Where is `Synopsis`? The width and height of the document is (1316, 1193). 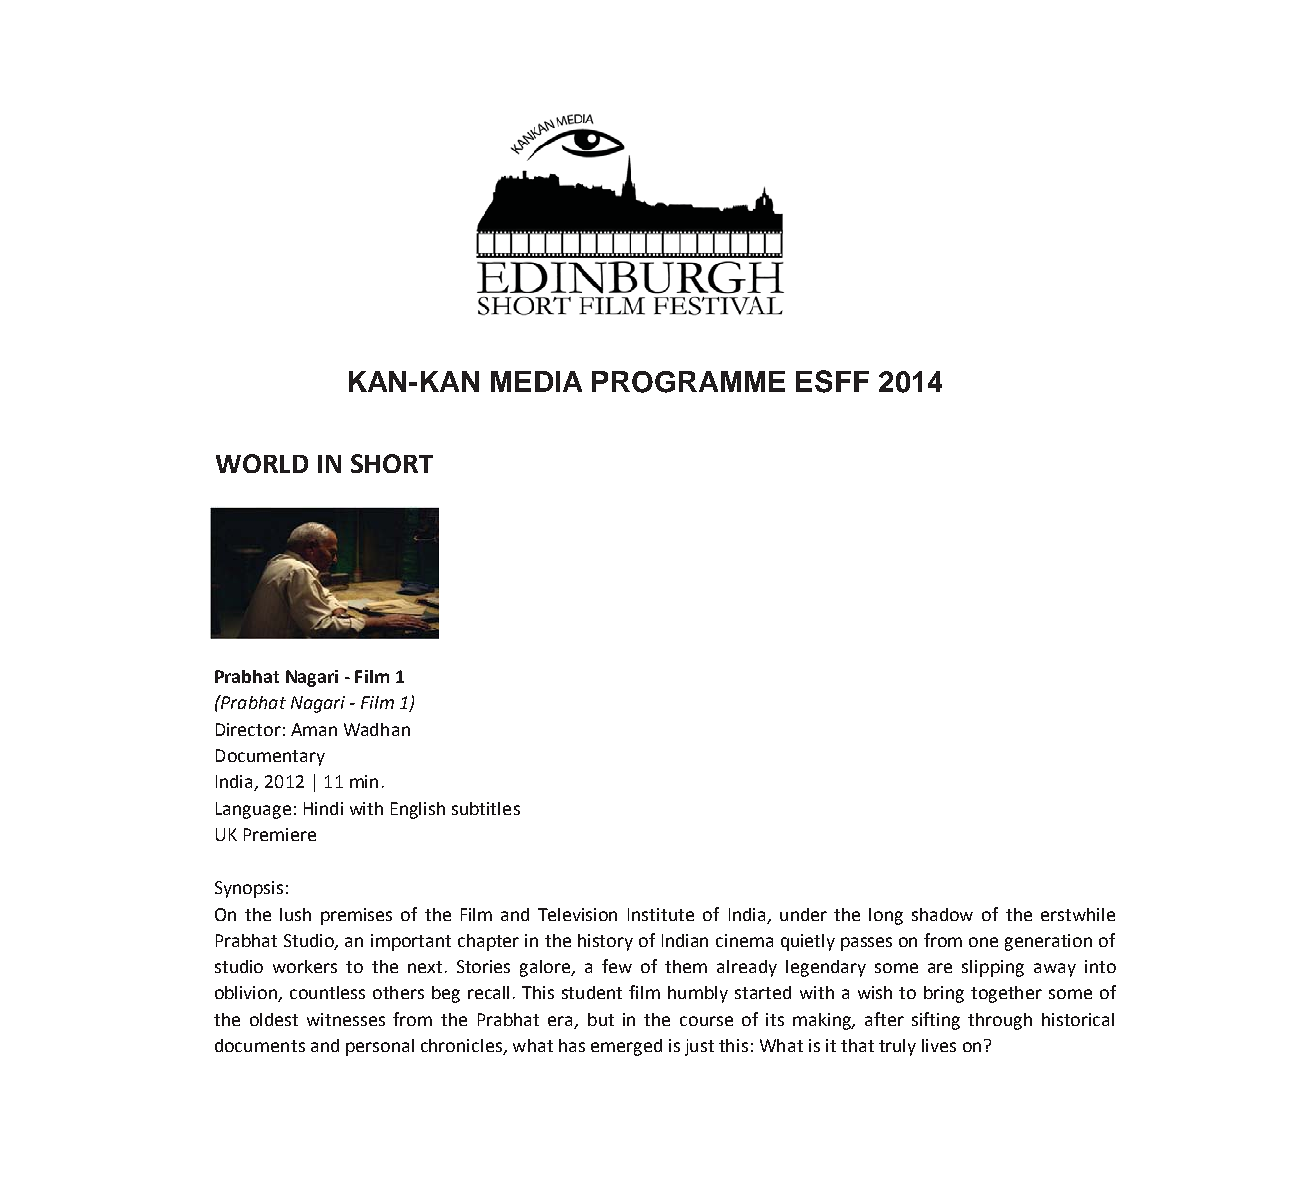 Synopsis is located at coordinates (249, 889).
